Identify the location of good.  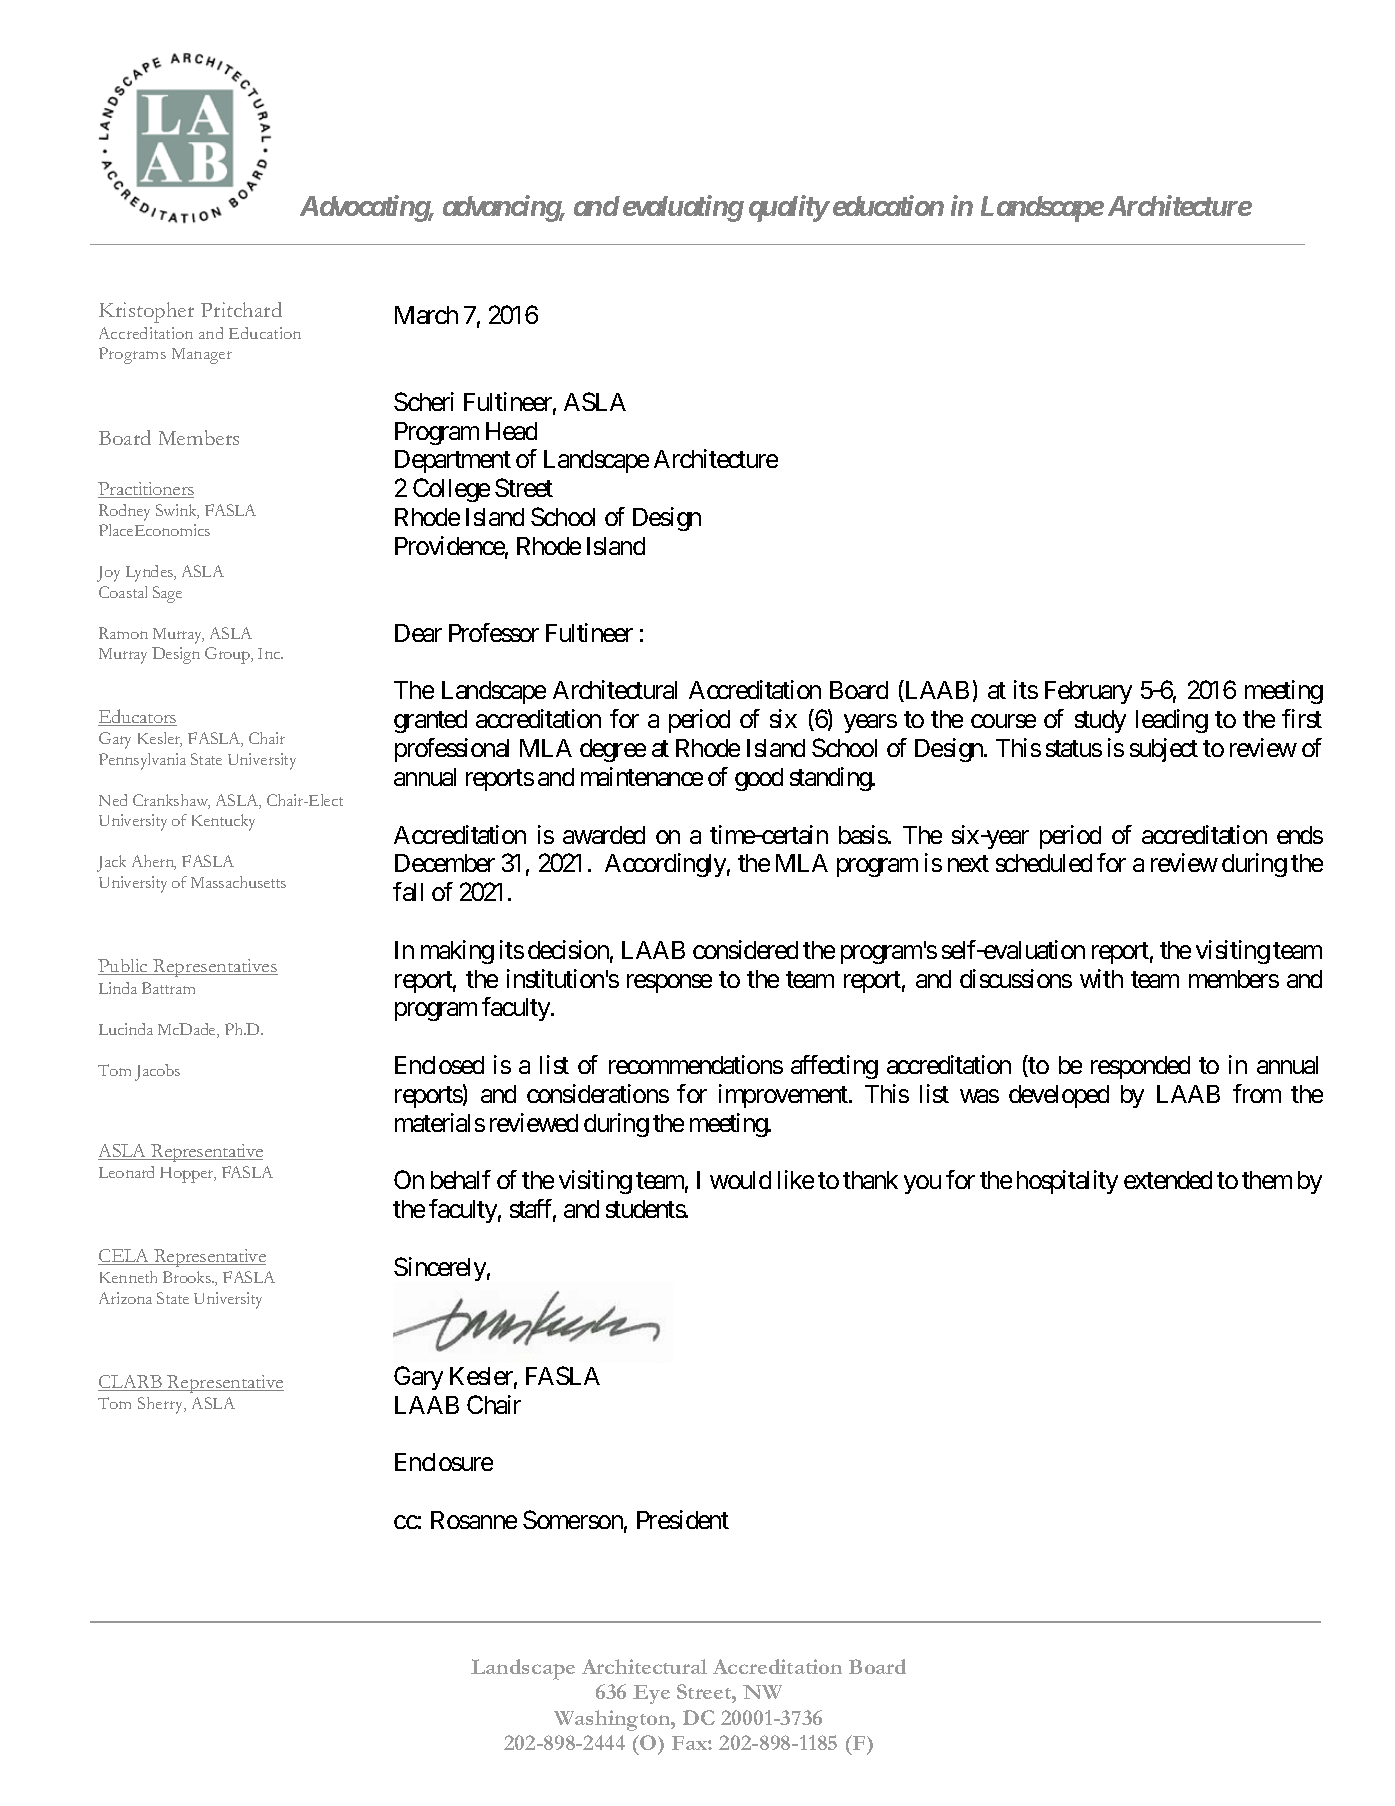
(759, 779).
